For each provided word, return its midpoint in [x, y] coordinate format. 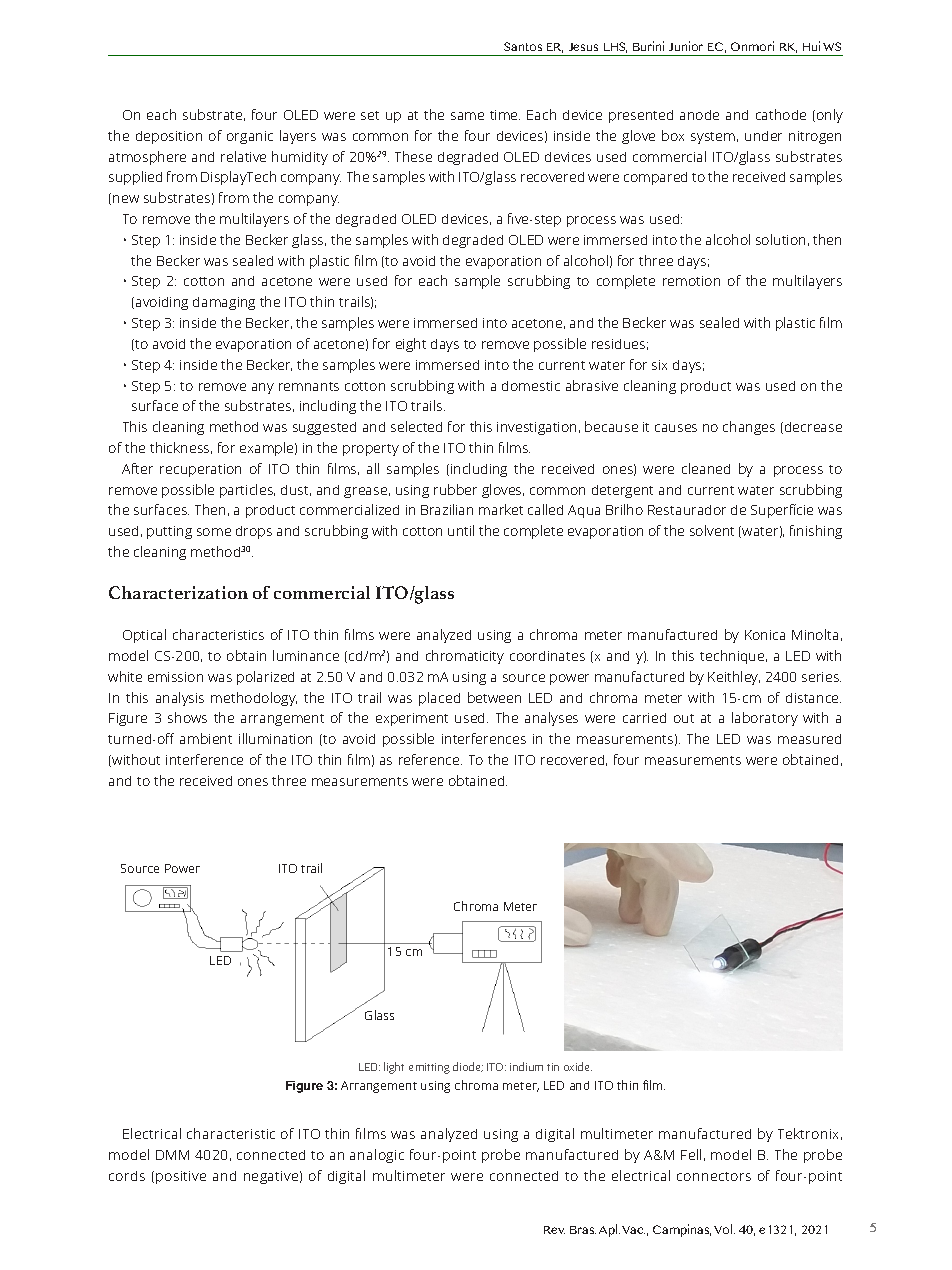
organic [250, 137]
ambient [206, 738]
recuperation [200, 470]
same [467, 116]
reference [430, 759]
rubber [455, 489]
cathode [781, 114]
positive [181, 1177]
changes [749, 428]
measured [809, 739]
